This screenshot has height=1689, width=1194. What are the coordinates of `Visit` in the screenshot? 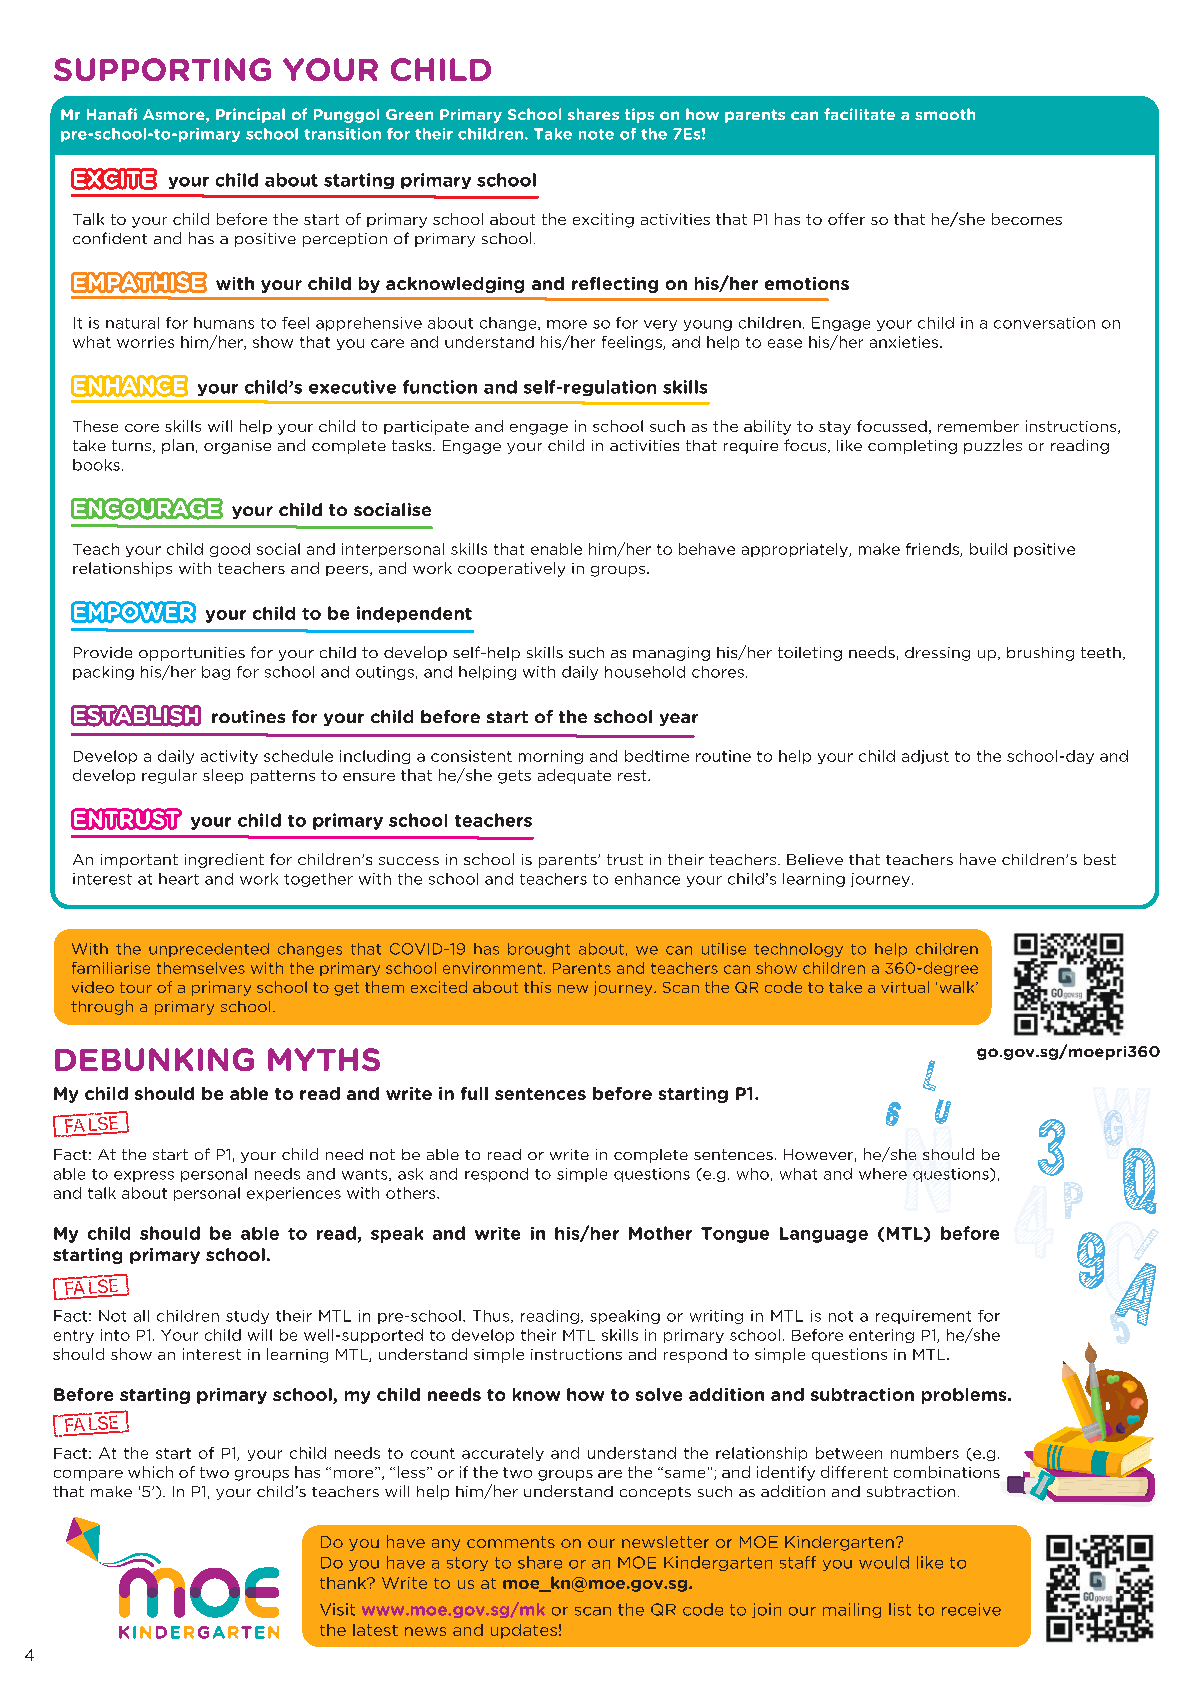 It's located at (337, 1609).
